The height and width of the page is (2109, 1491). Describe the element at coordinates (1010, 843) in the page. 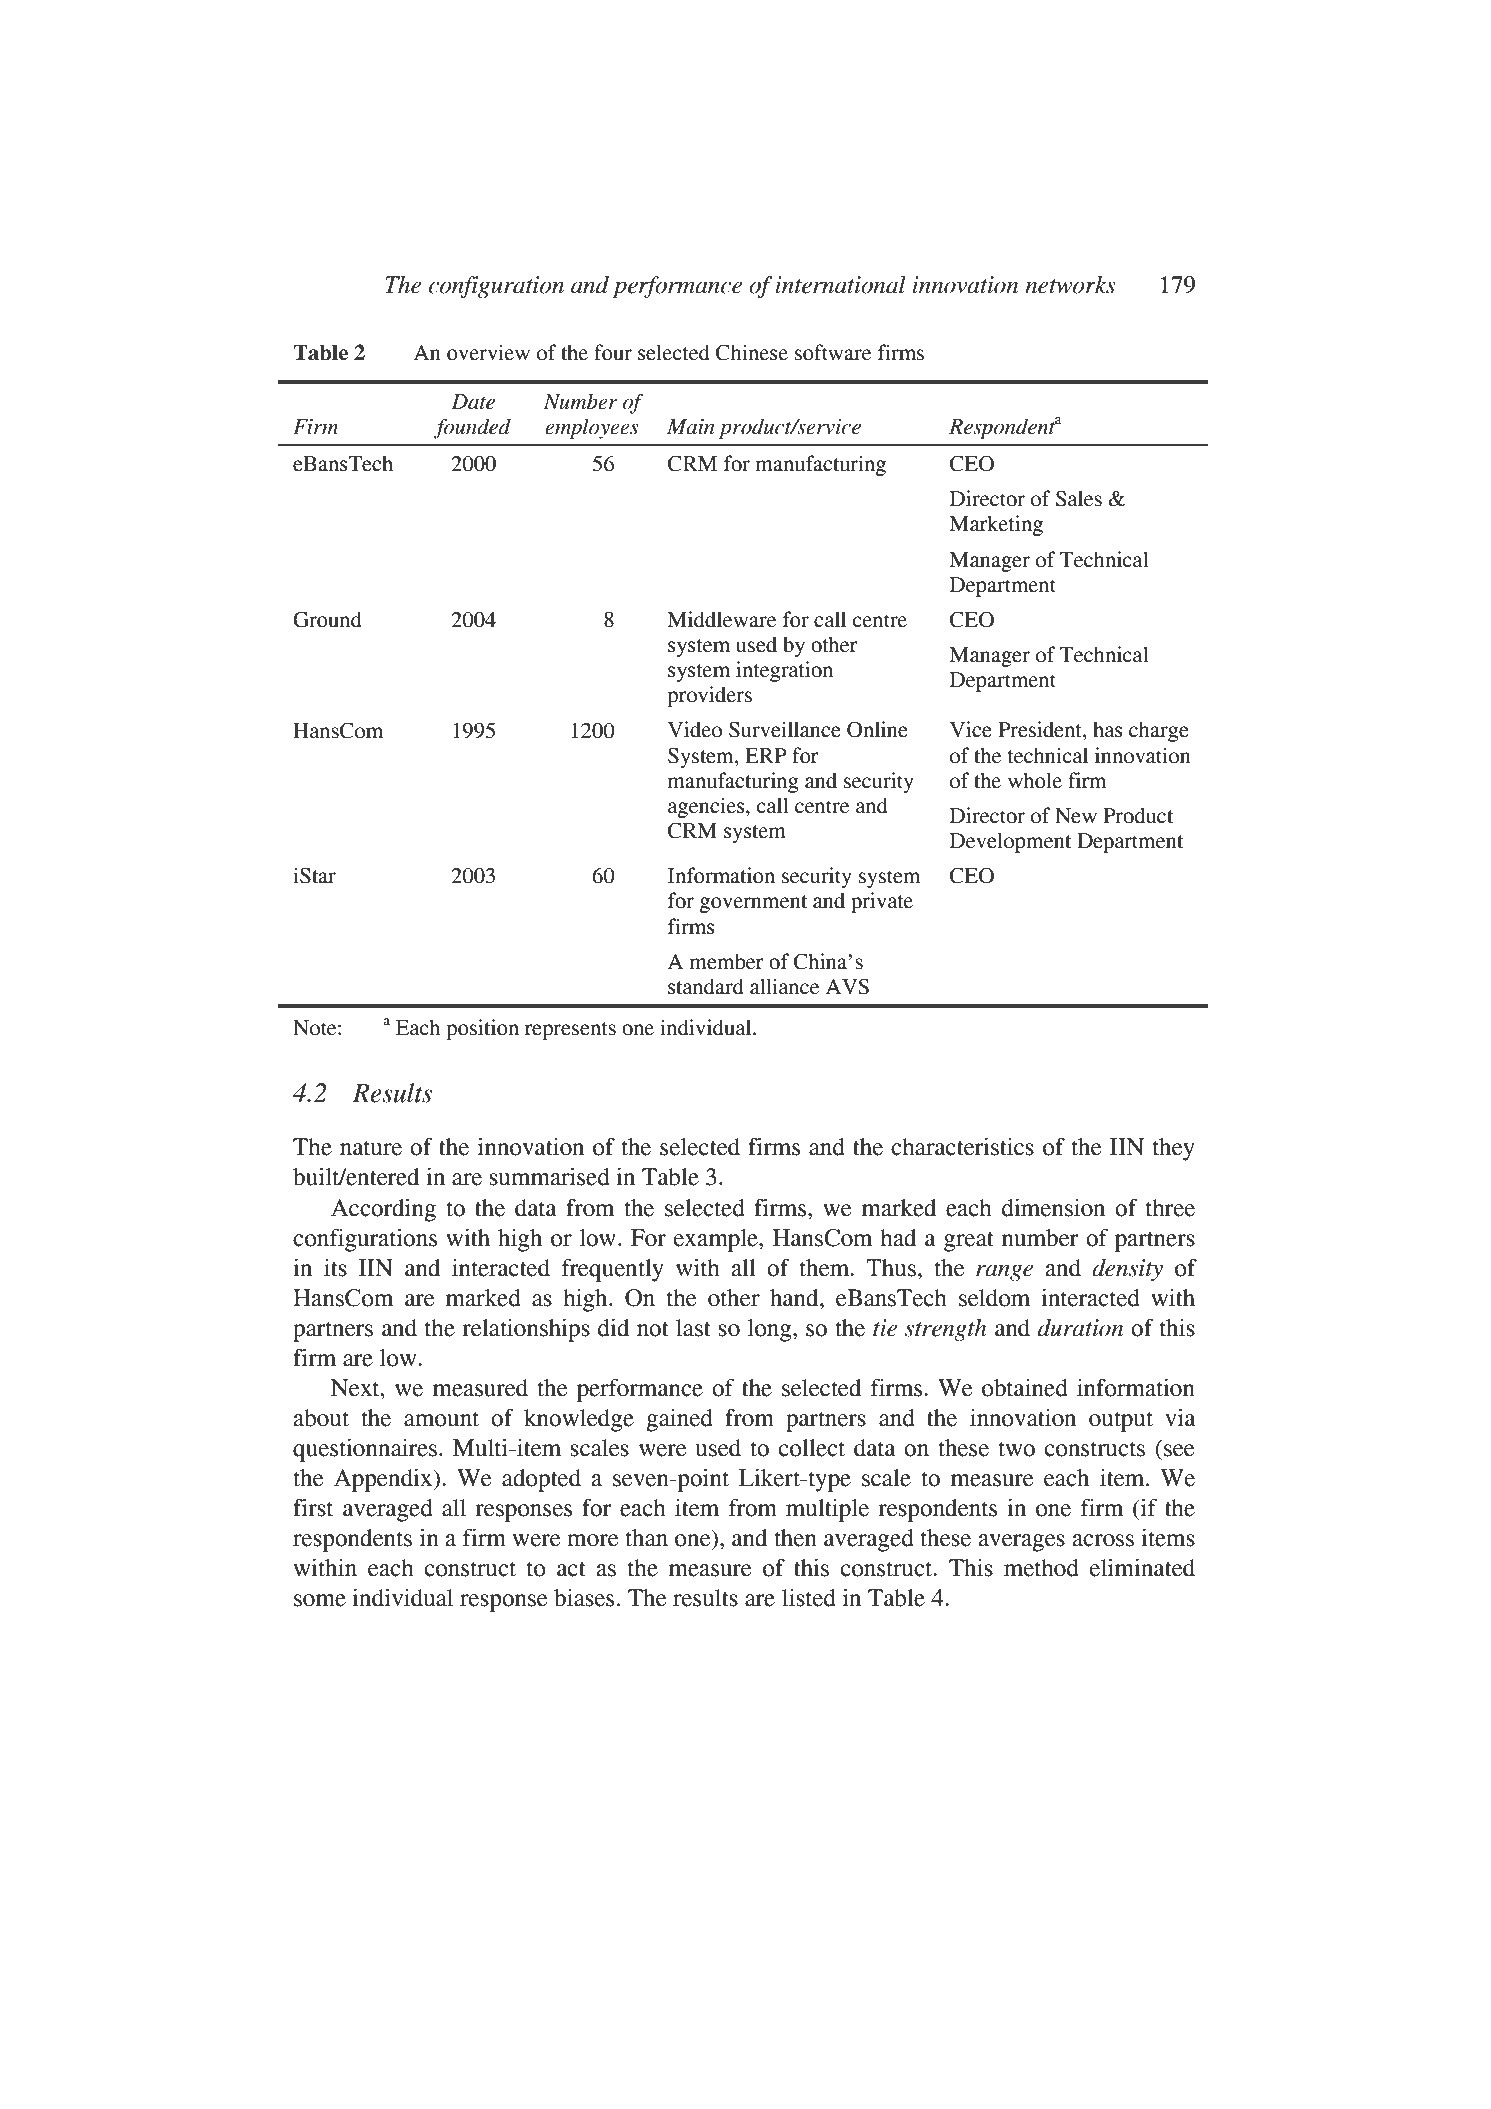

I see `Development` at that location.
